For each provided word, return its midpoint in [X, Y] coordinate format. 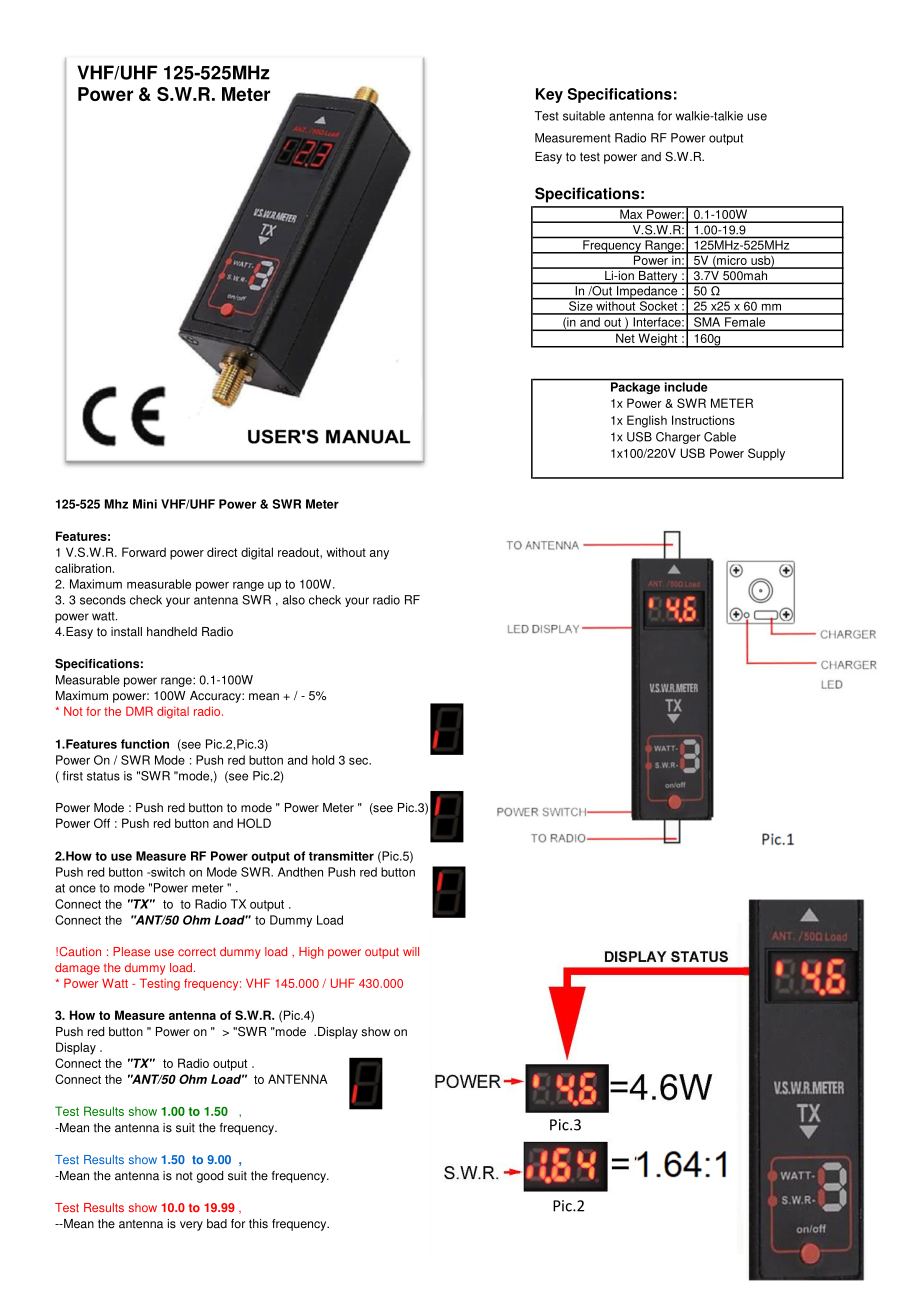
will [411, 951]
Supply [766, 454]
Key [549, 95]
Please [131, 951]
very [191, 1226]
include [686, 387]
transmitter [341, 856]
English [647, 421]
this [258, 1224]
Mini [145, 504]
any [379, 555]
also [294, 600]
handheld [172, 632]
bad [217, 1224]
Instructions [703, 420]
